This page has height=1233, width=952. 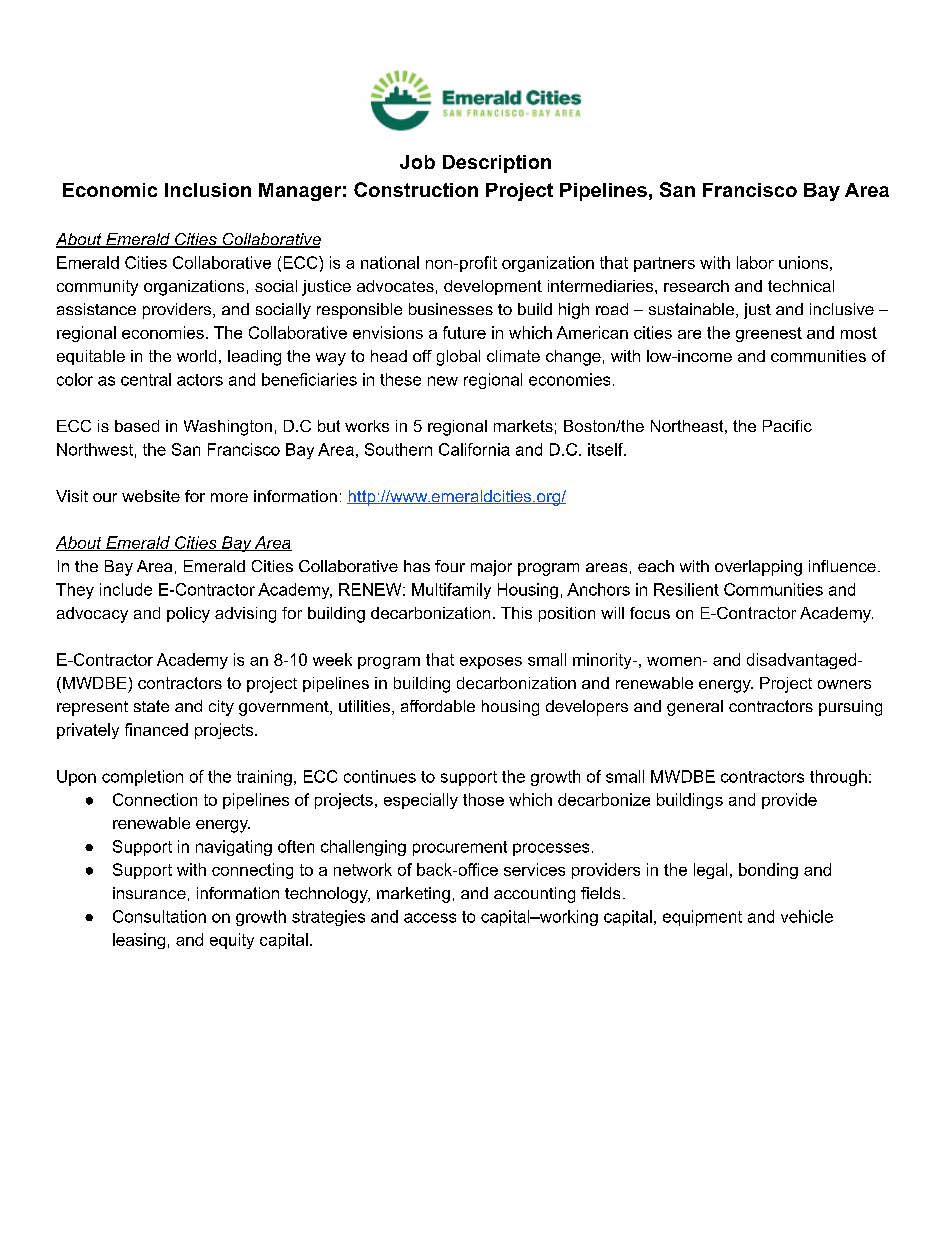 What do you see at coordinates (416, 189) in the page?
I see `Construction` at bounding box center [416, 189].
